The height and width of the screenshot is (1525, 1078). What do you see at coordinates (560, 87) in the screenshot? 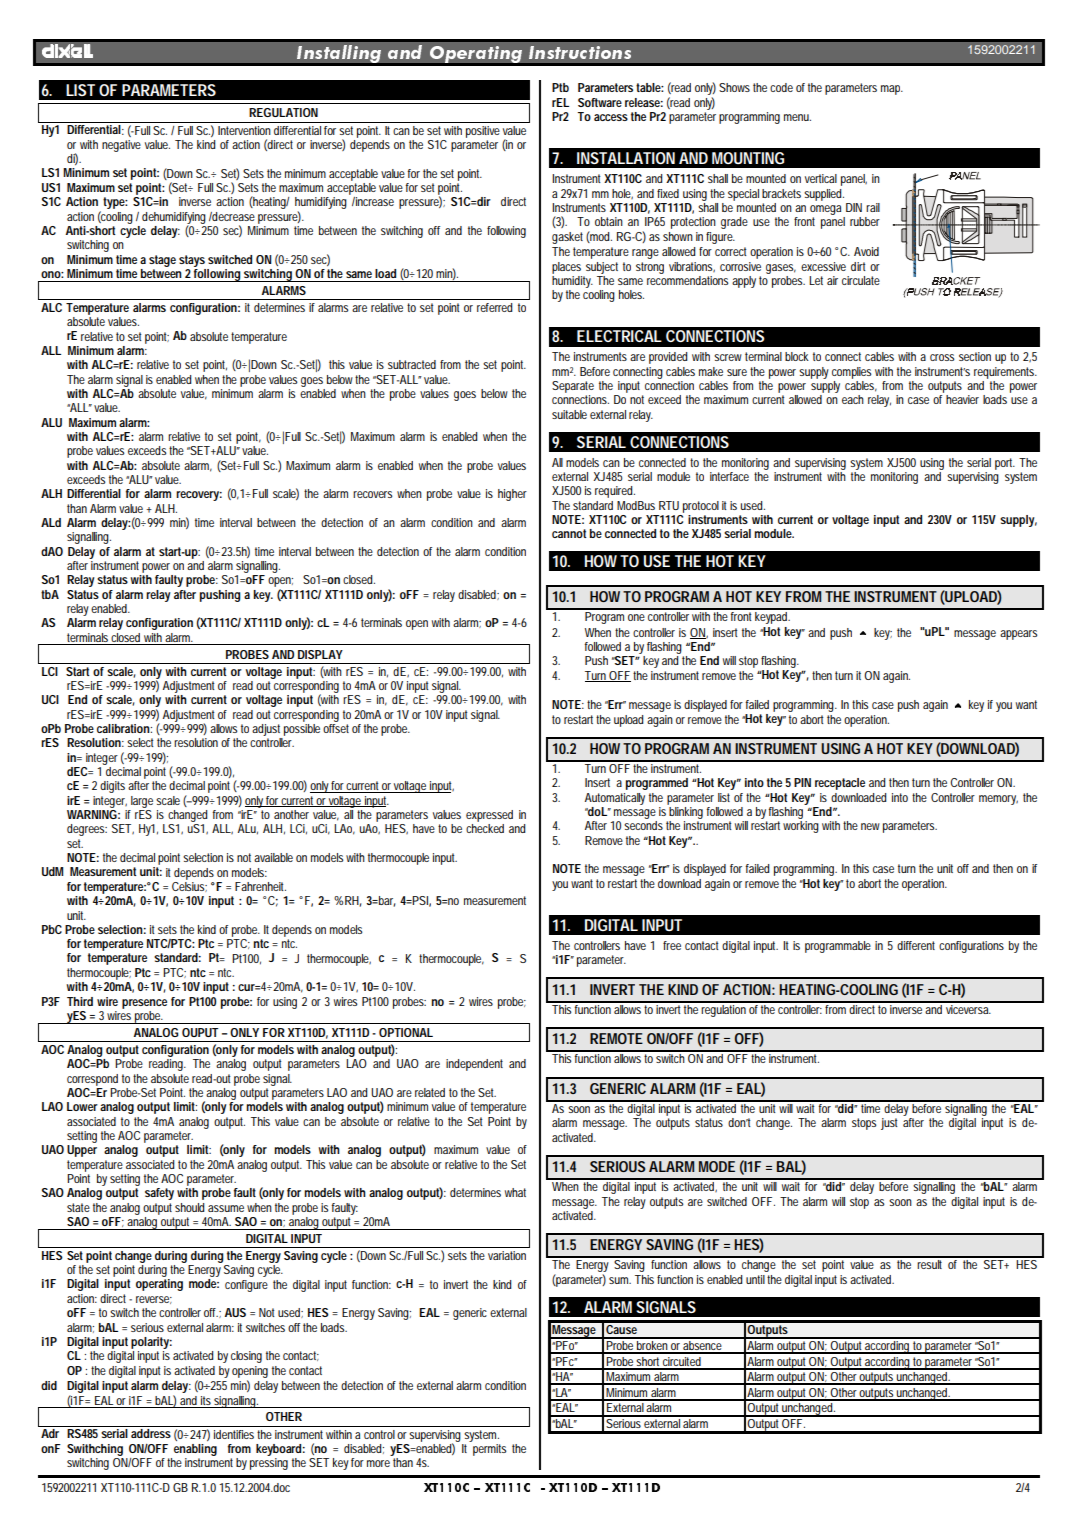
I see `Ptb` at bounding box center [560, 87].
